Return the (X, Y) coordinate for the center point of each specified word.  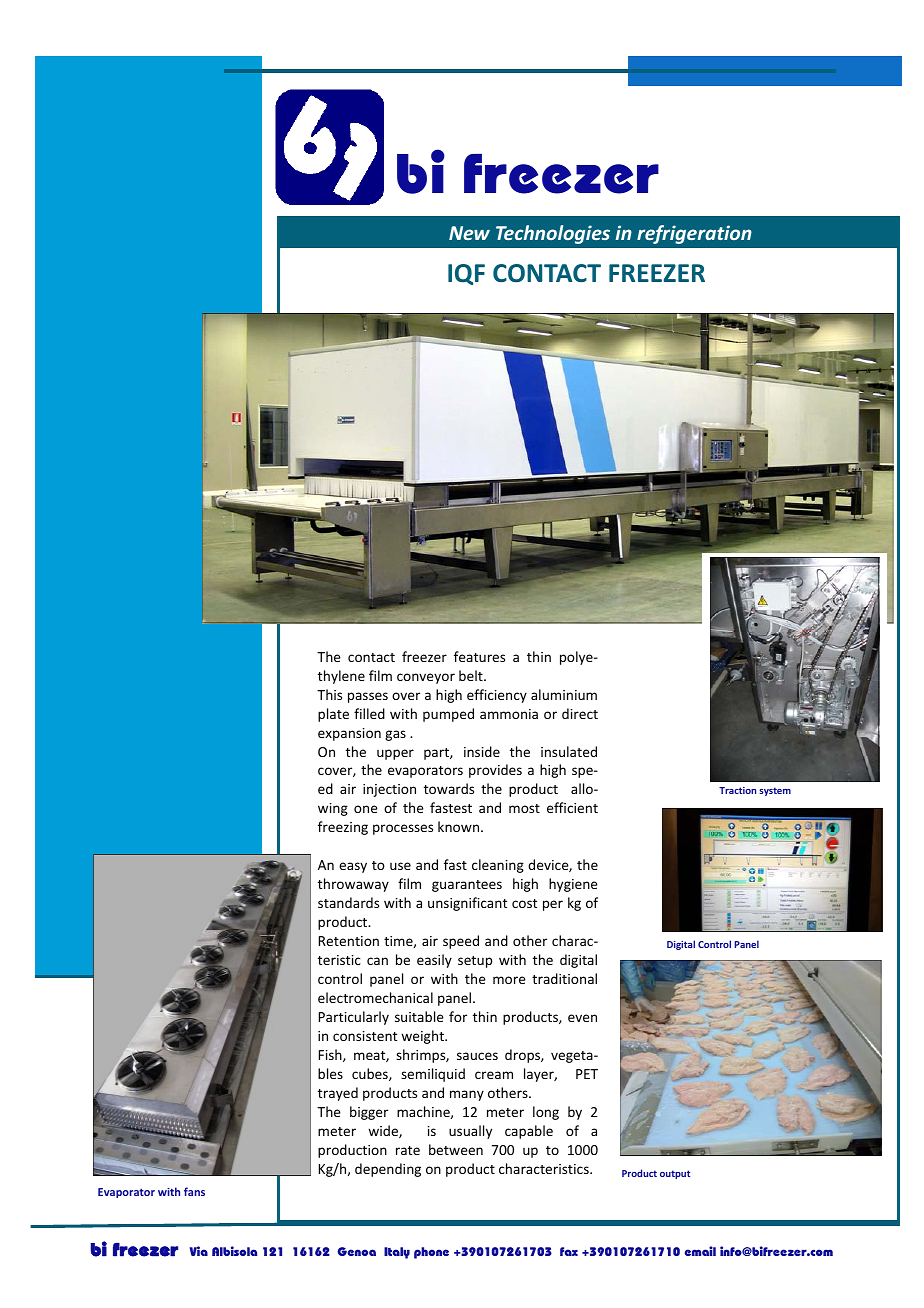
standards (348, 902)
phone (431, 1253)
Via (198, 1251)
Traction (737, 790)
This (329, 694)
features (479, 656)
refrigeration (694, 234)
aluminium (564, 694)
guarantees (467, 886)
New (469, 233)
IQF (466, 274)
